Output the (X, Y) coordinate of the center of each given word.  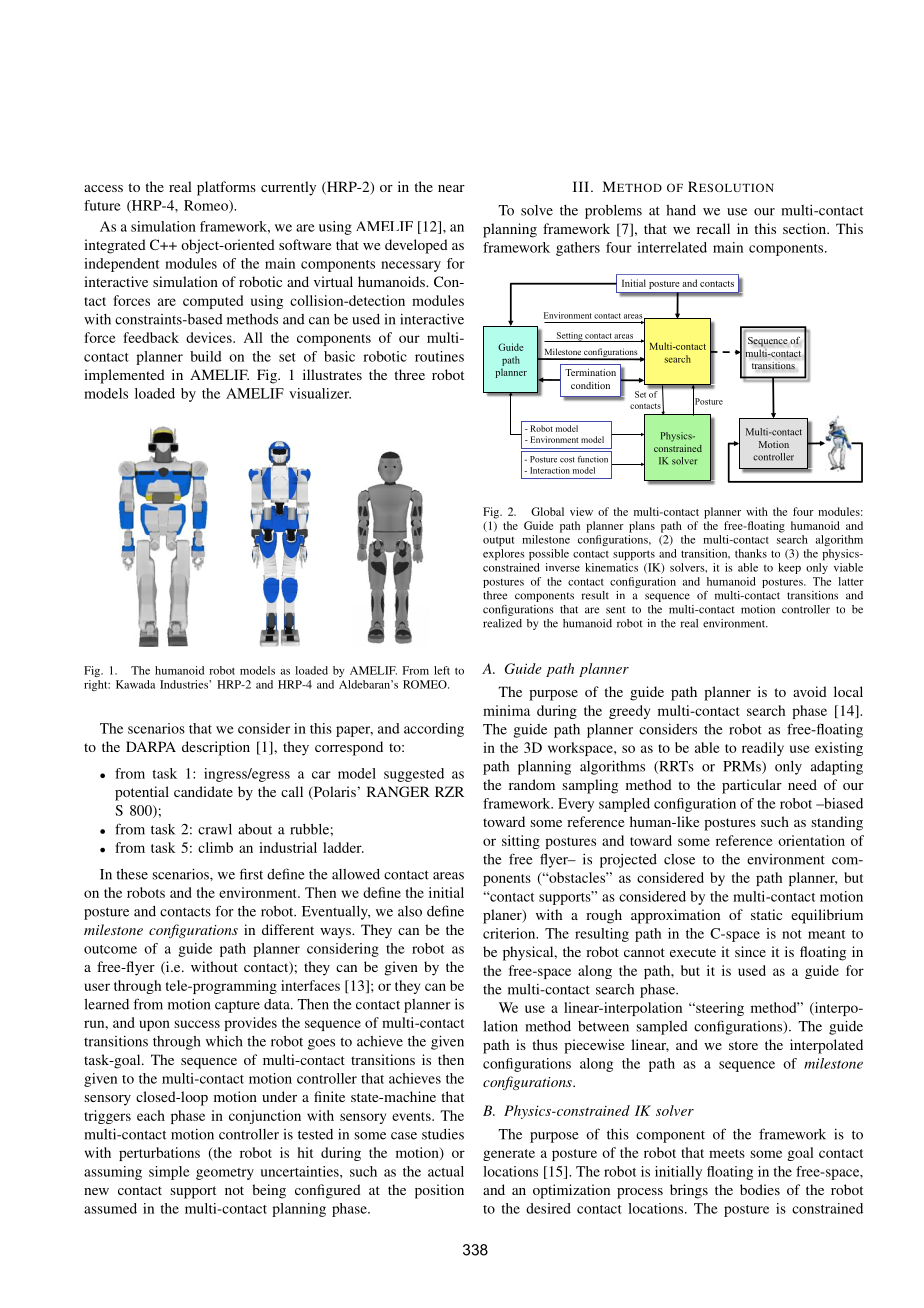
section (806, 228)
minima (506, 710)
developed (416, 246)
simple (169, 1173)
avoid (810, 691)
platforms (226, 188)
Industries (185, 684)
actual (446, 1171)
